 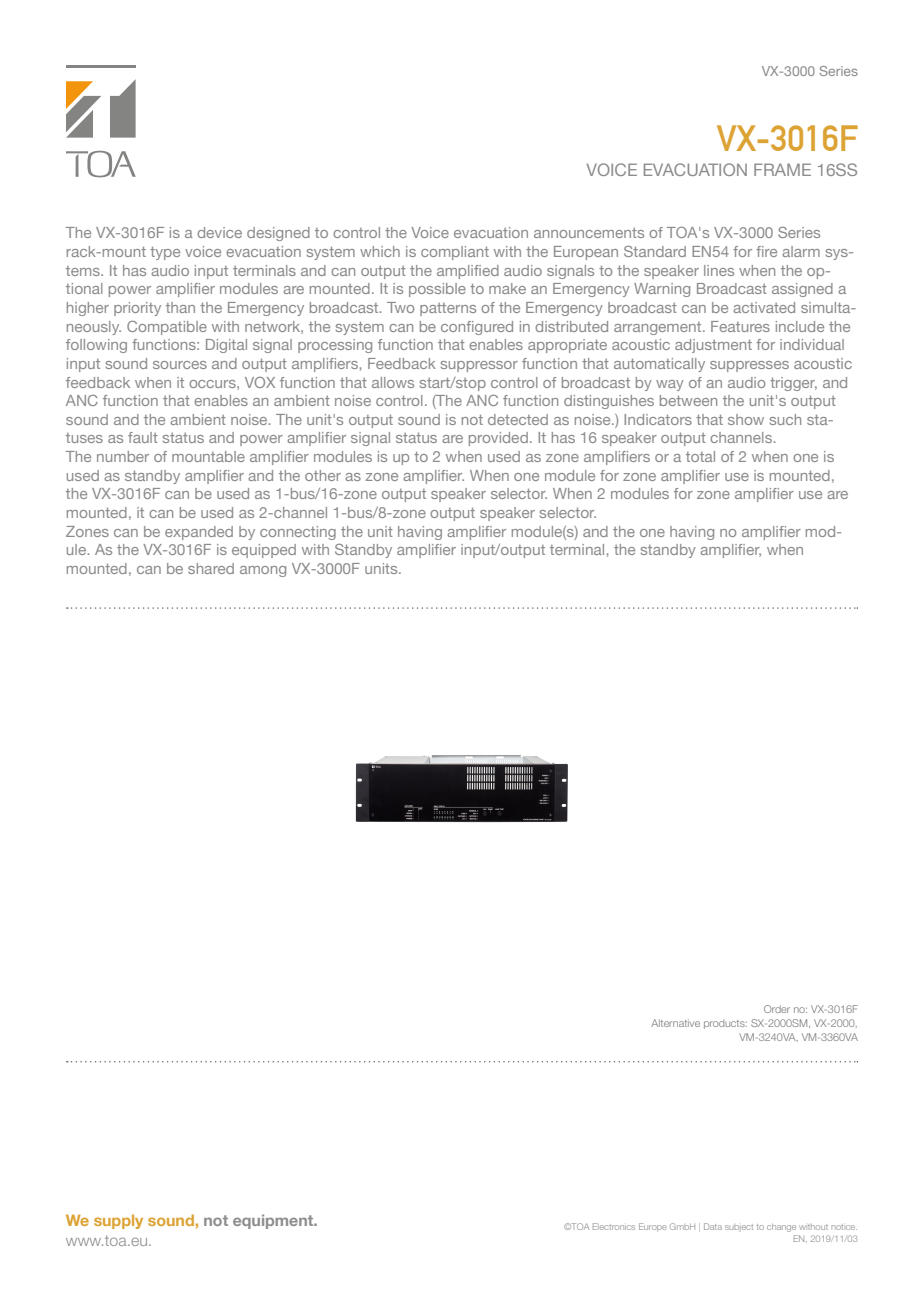 What do you see at coordinates (782, 169) in the screenshot?
I see `FRAME` at bounding box center [782, 169].
